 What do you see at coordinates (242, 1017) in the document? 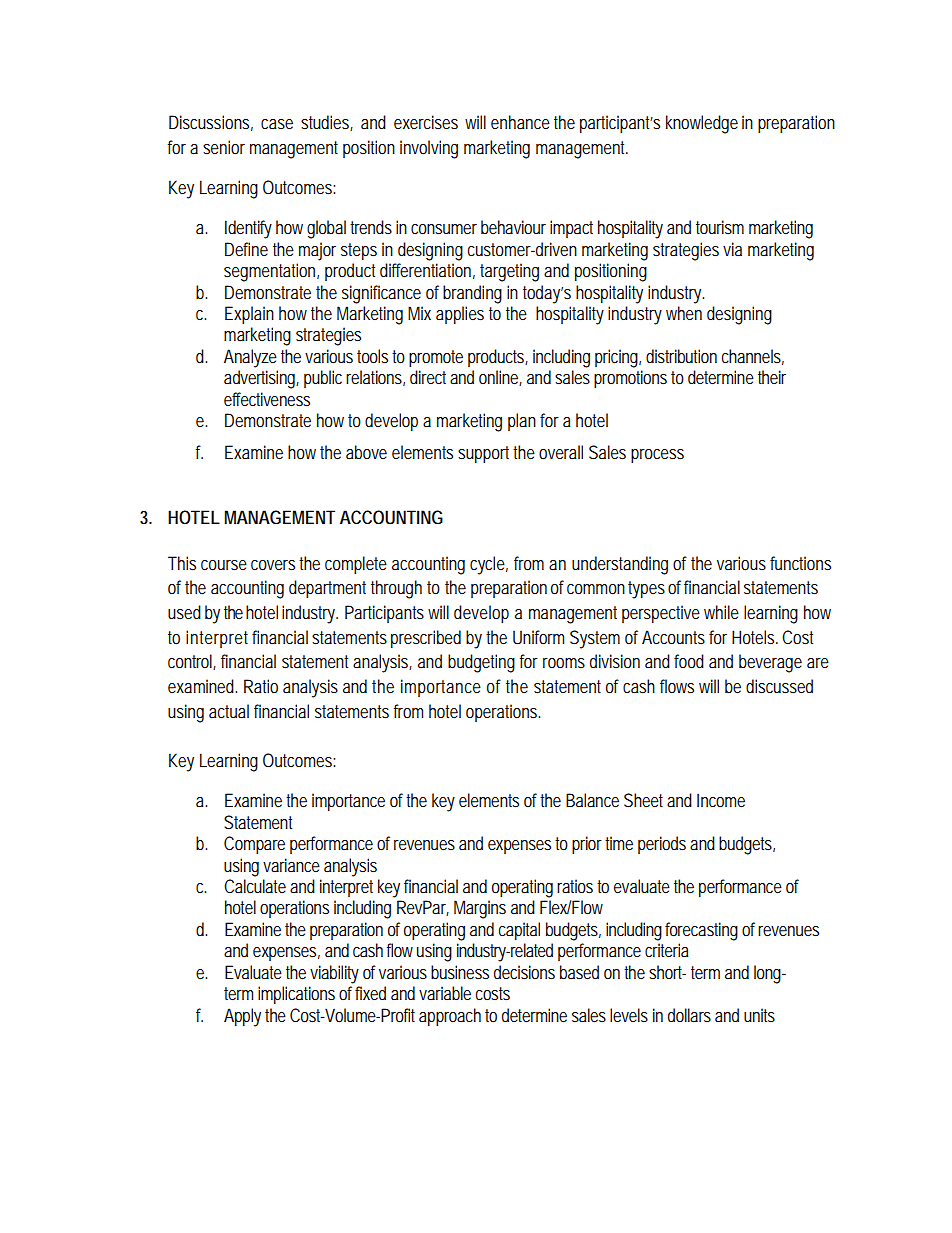
I see `Apply` at bounding box center [242, 1017].
